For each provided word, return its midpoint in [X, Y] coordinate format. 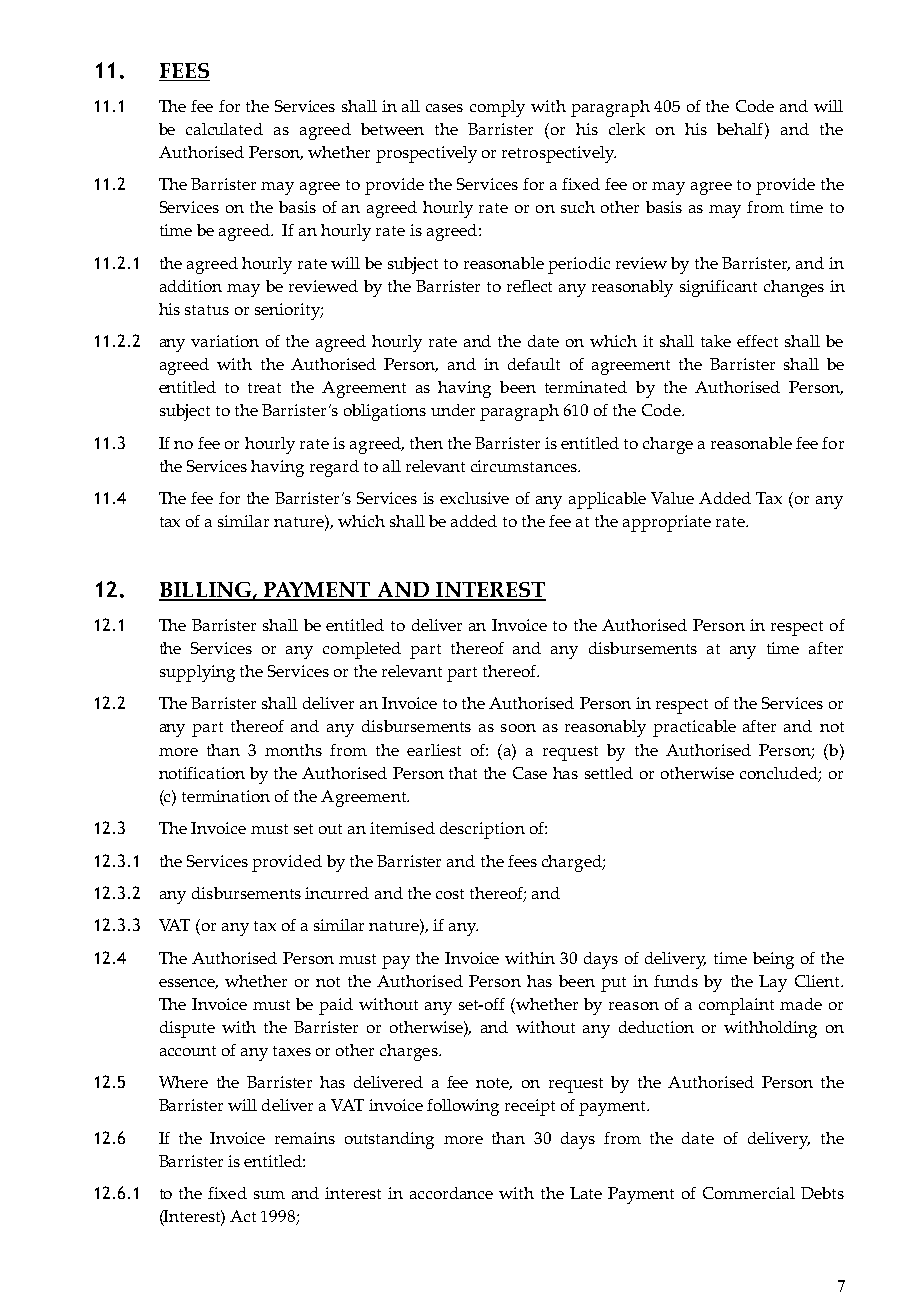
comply [497, 108]
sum [269, 1195]
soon [518, 728]
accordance [451, 1193]
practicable [694, 728]
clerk [627, 129]
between [392, 129]
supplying [197, 673]
